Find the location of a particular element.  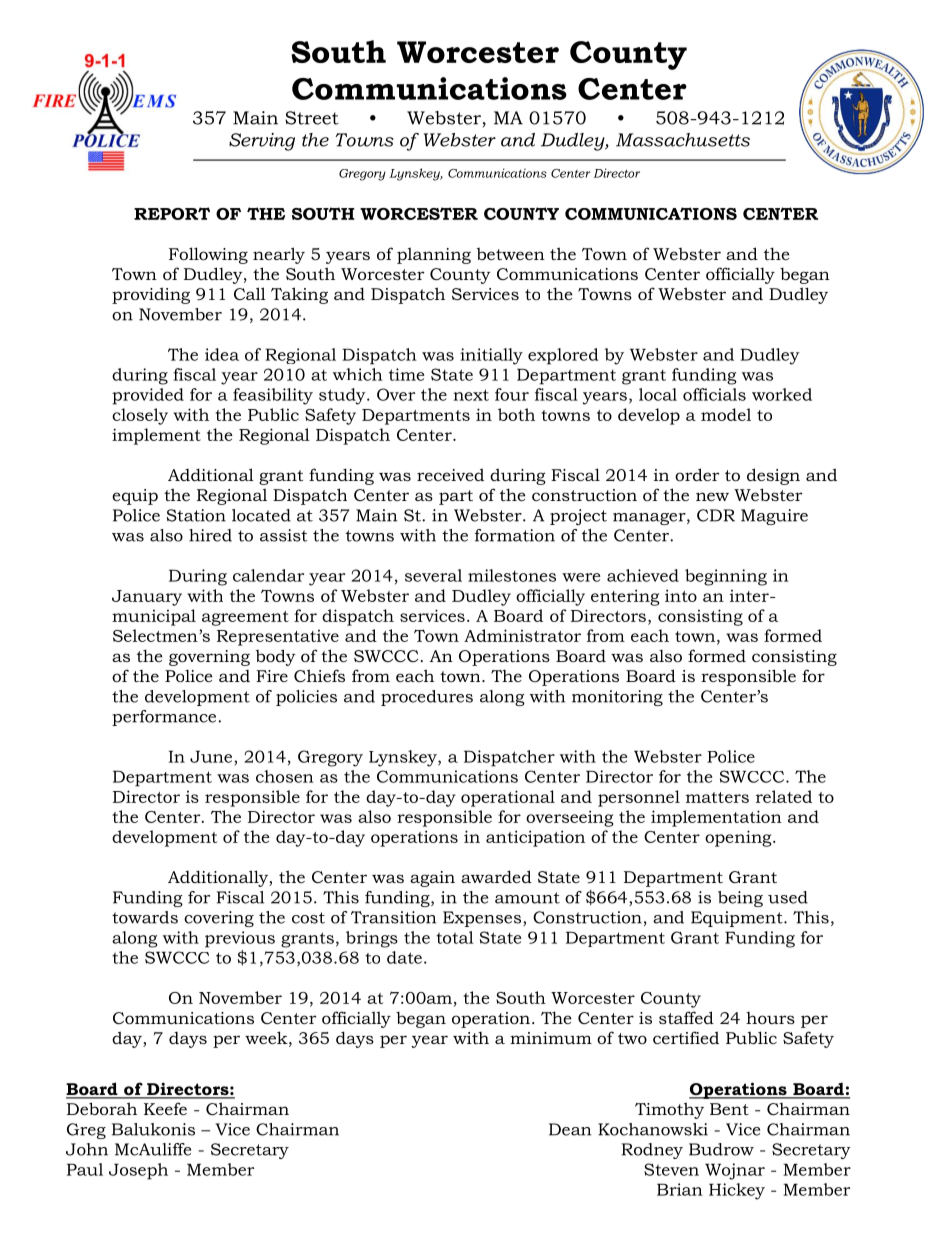

procedures is located at coordinates (427, 698).
